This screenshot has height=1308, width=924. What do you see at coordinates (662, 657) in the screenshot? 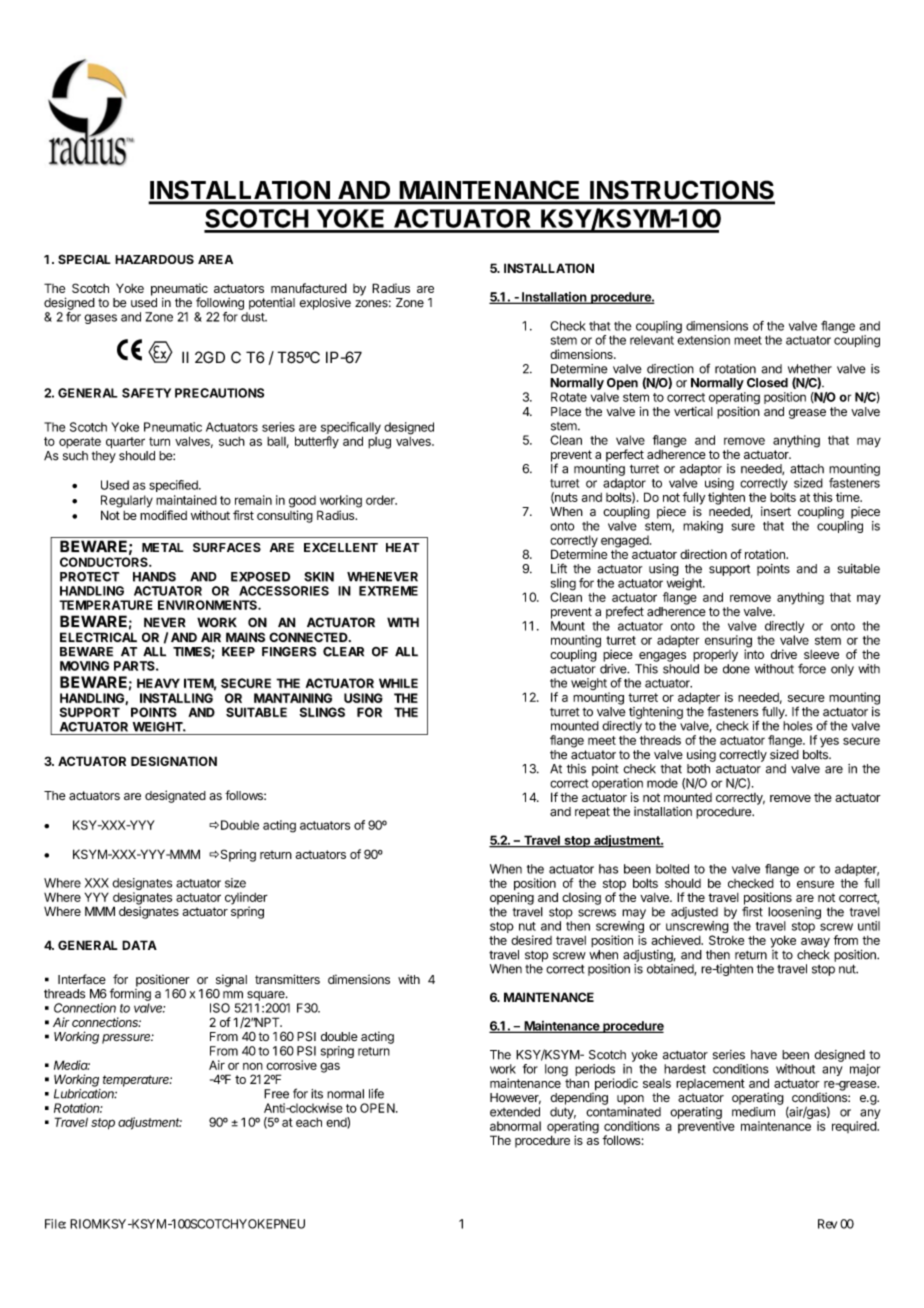
I see `engages` at bounding box center [662, 657].
